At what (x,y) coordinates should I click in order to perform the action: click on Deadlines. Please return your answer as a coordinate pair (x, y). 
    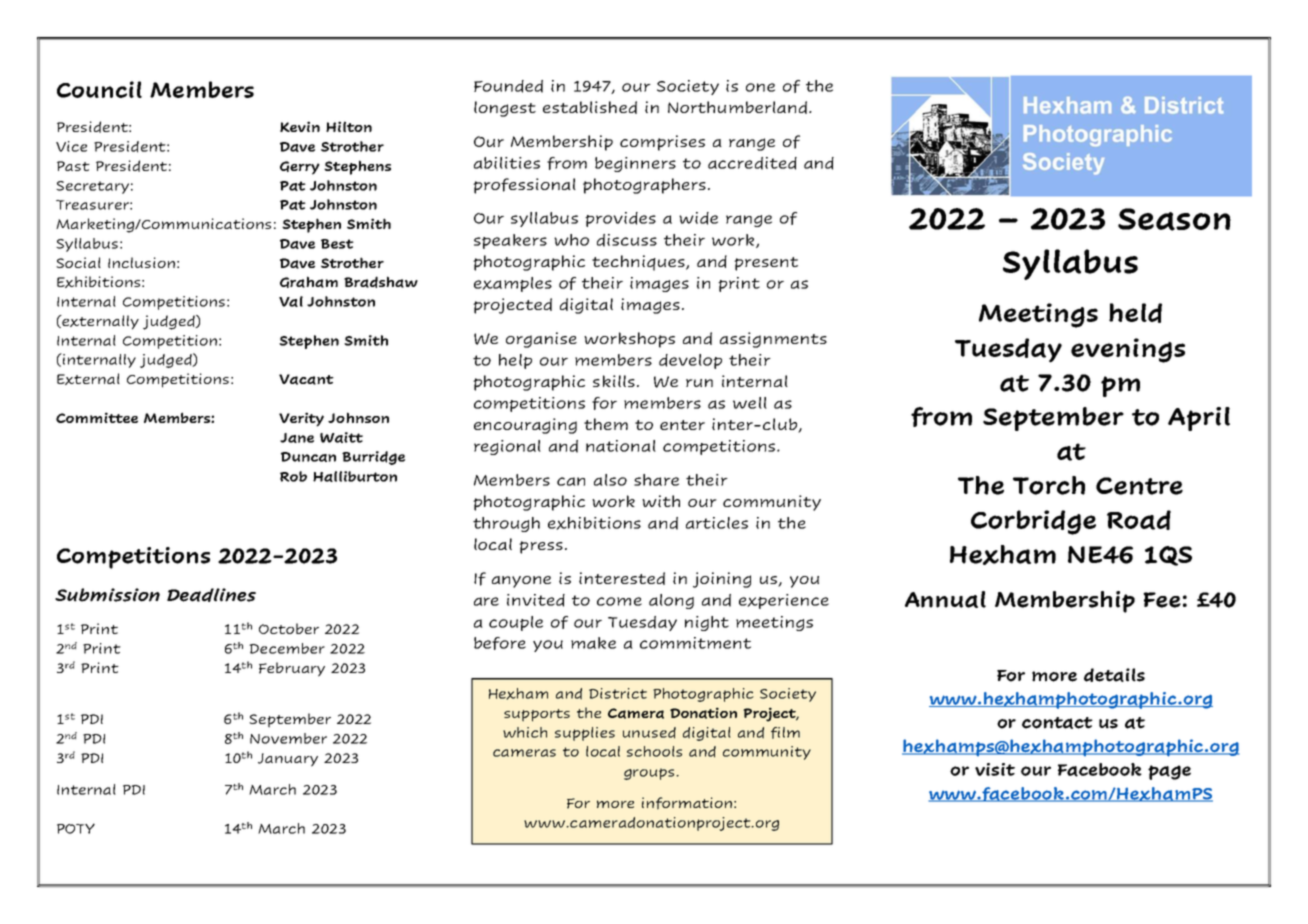
    Looking at the image, I should click on (211, 595).
